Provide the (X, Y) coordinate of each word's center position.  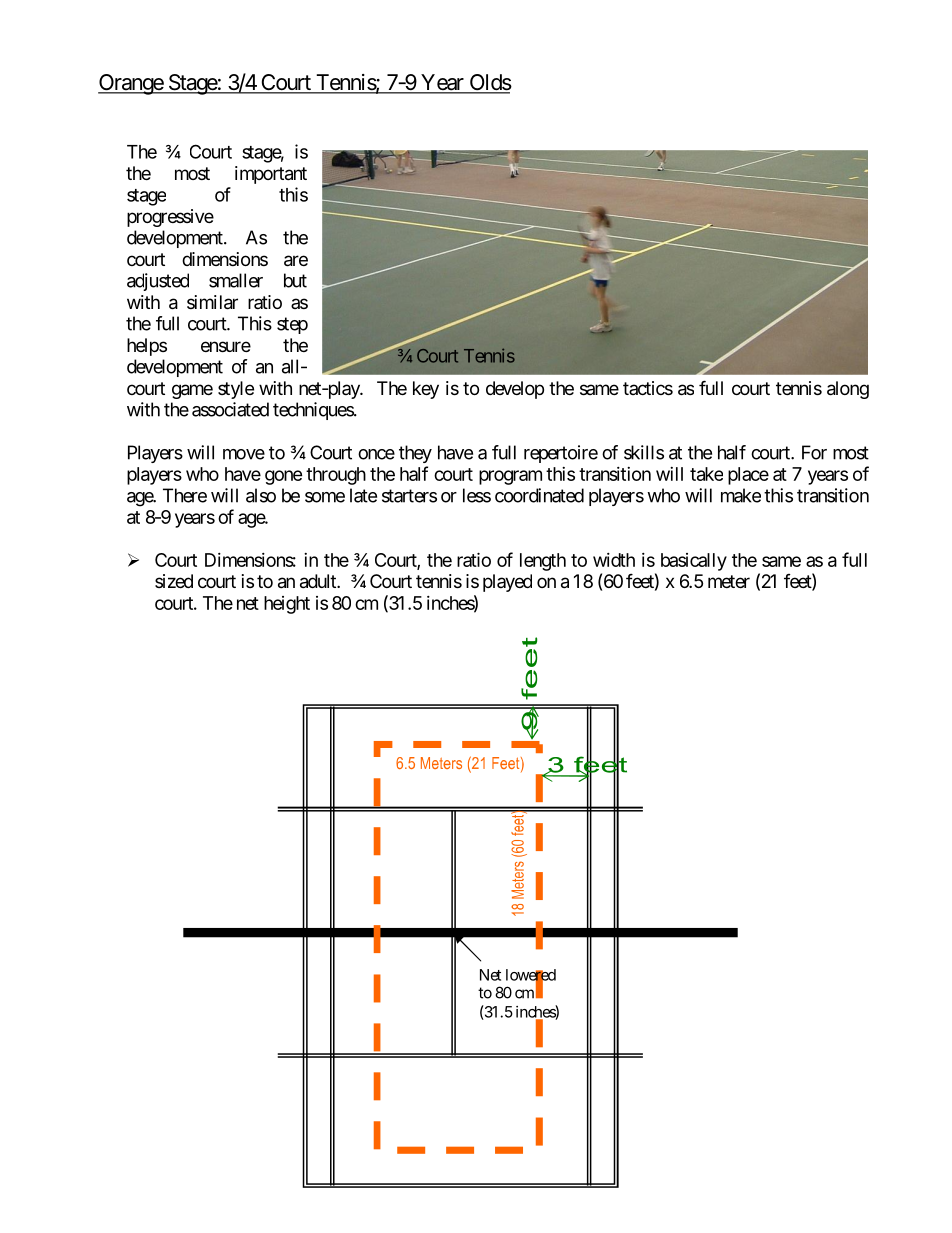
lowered (531, 976)
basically (694, 562)
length (543, 562)
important (271, 175)
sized (174, 581)
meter (729, 581)
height (287, 605)
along (848, 390)
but (295, 280)
